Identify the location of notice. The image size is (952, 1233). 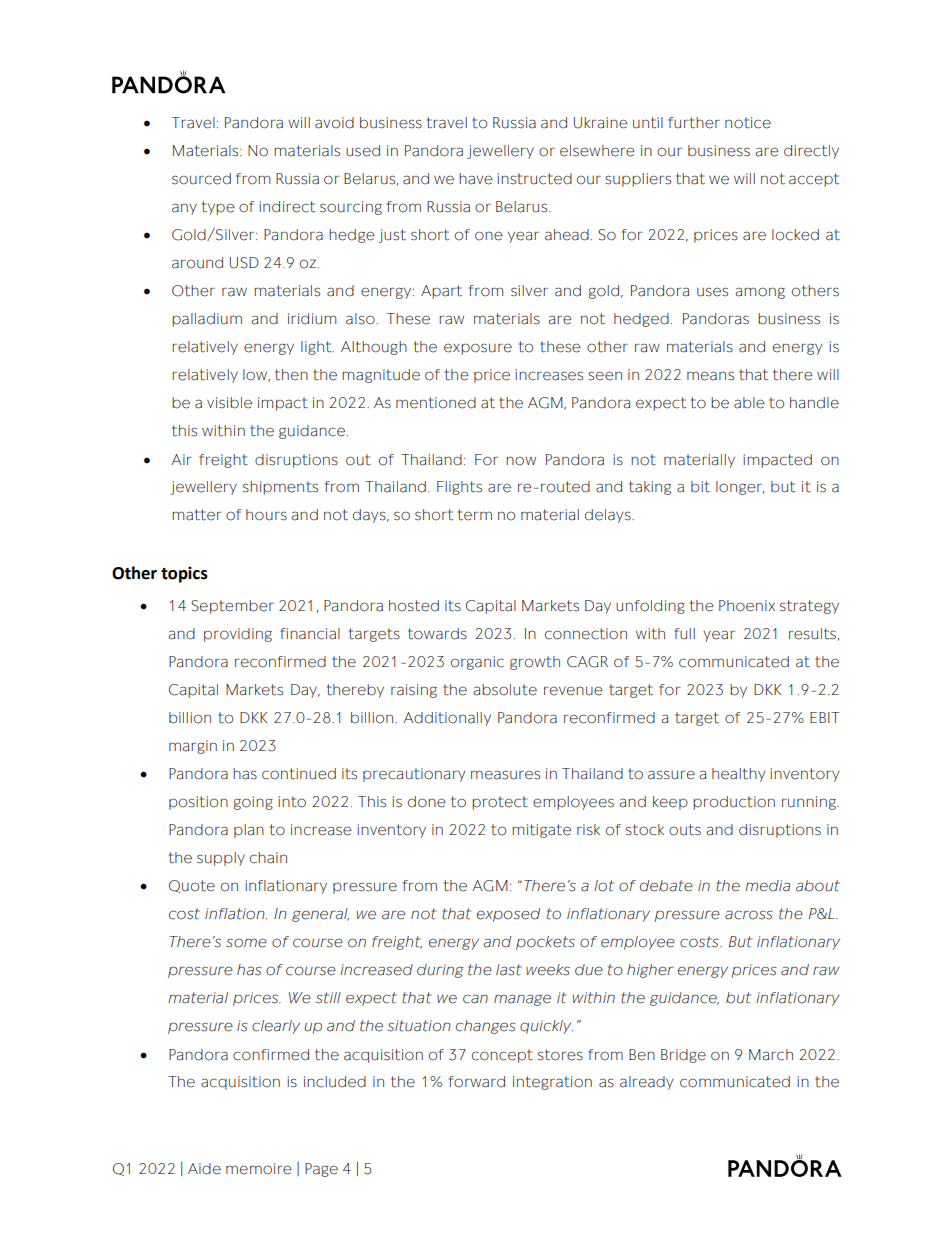
(748, 123).
